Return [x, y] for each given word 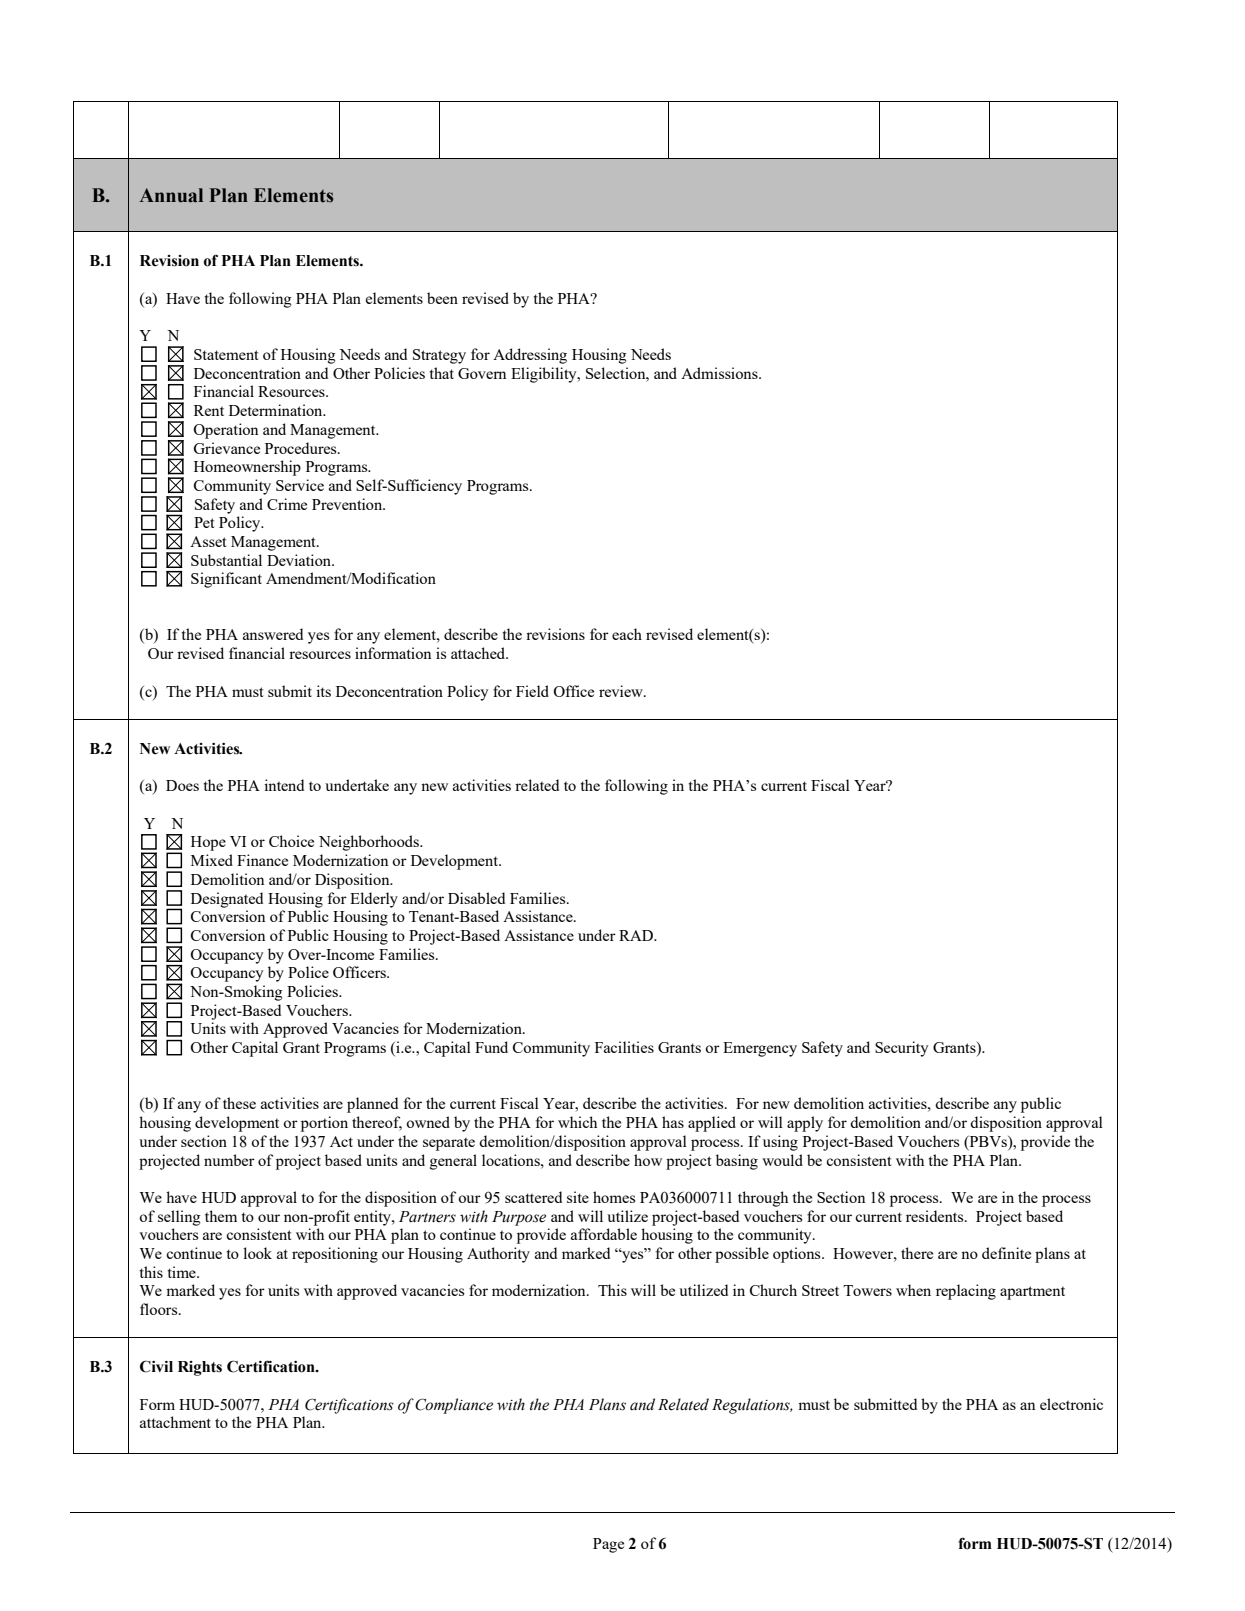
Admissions [720, 373]
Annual [171, 195]
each [627, 634]
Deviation [300, 560]
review [622, 691]
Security [901, 1049]
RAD [637, 935]
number [229, 1160]
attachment [175, 1422]
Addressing [530, 356]
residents [936, 1216]
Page [608, 1545]
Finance [262, 860]
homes [614, 1197]
